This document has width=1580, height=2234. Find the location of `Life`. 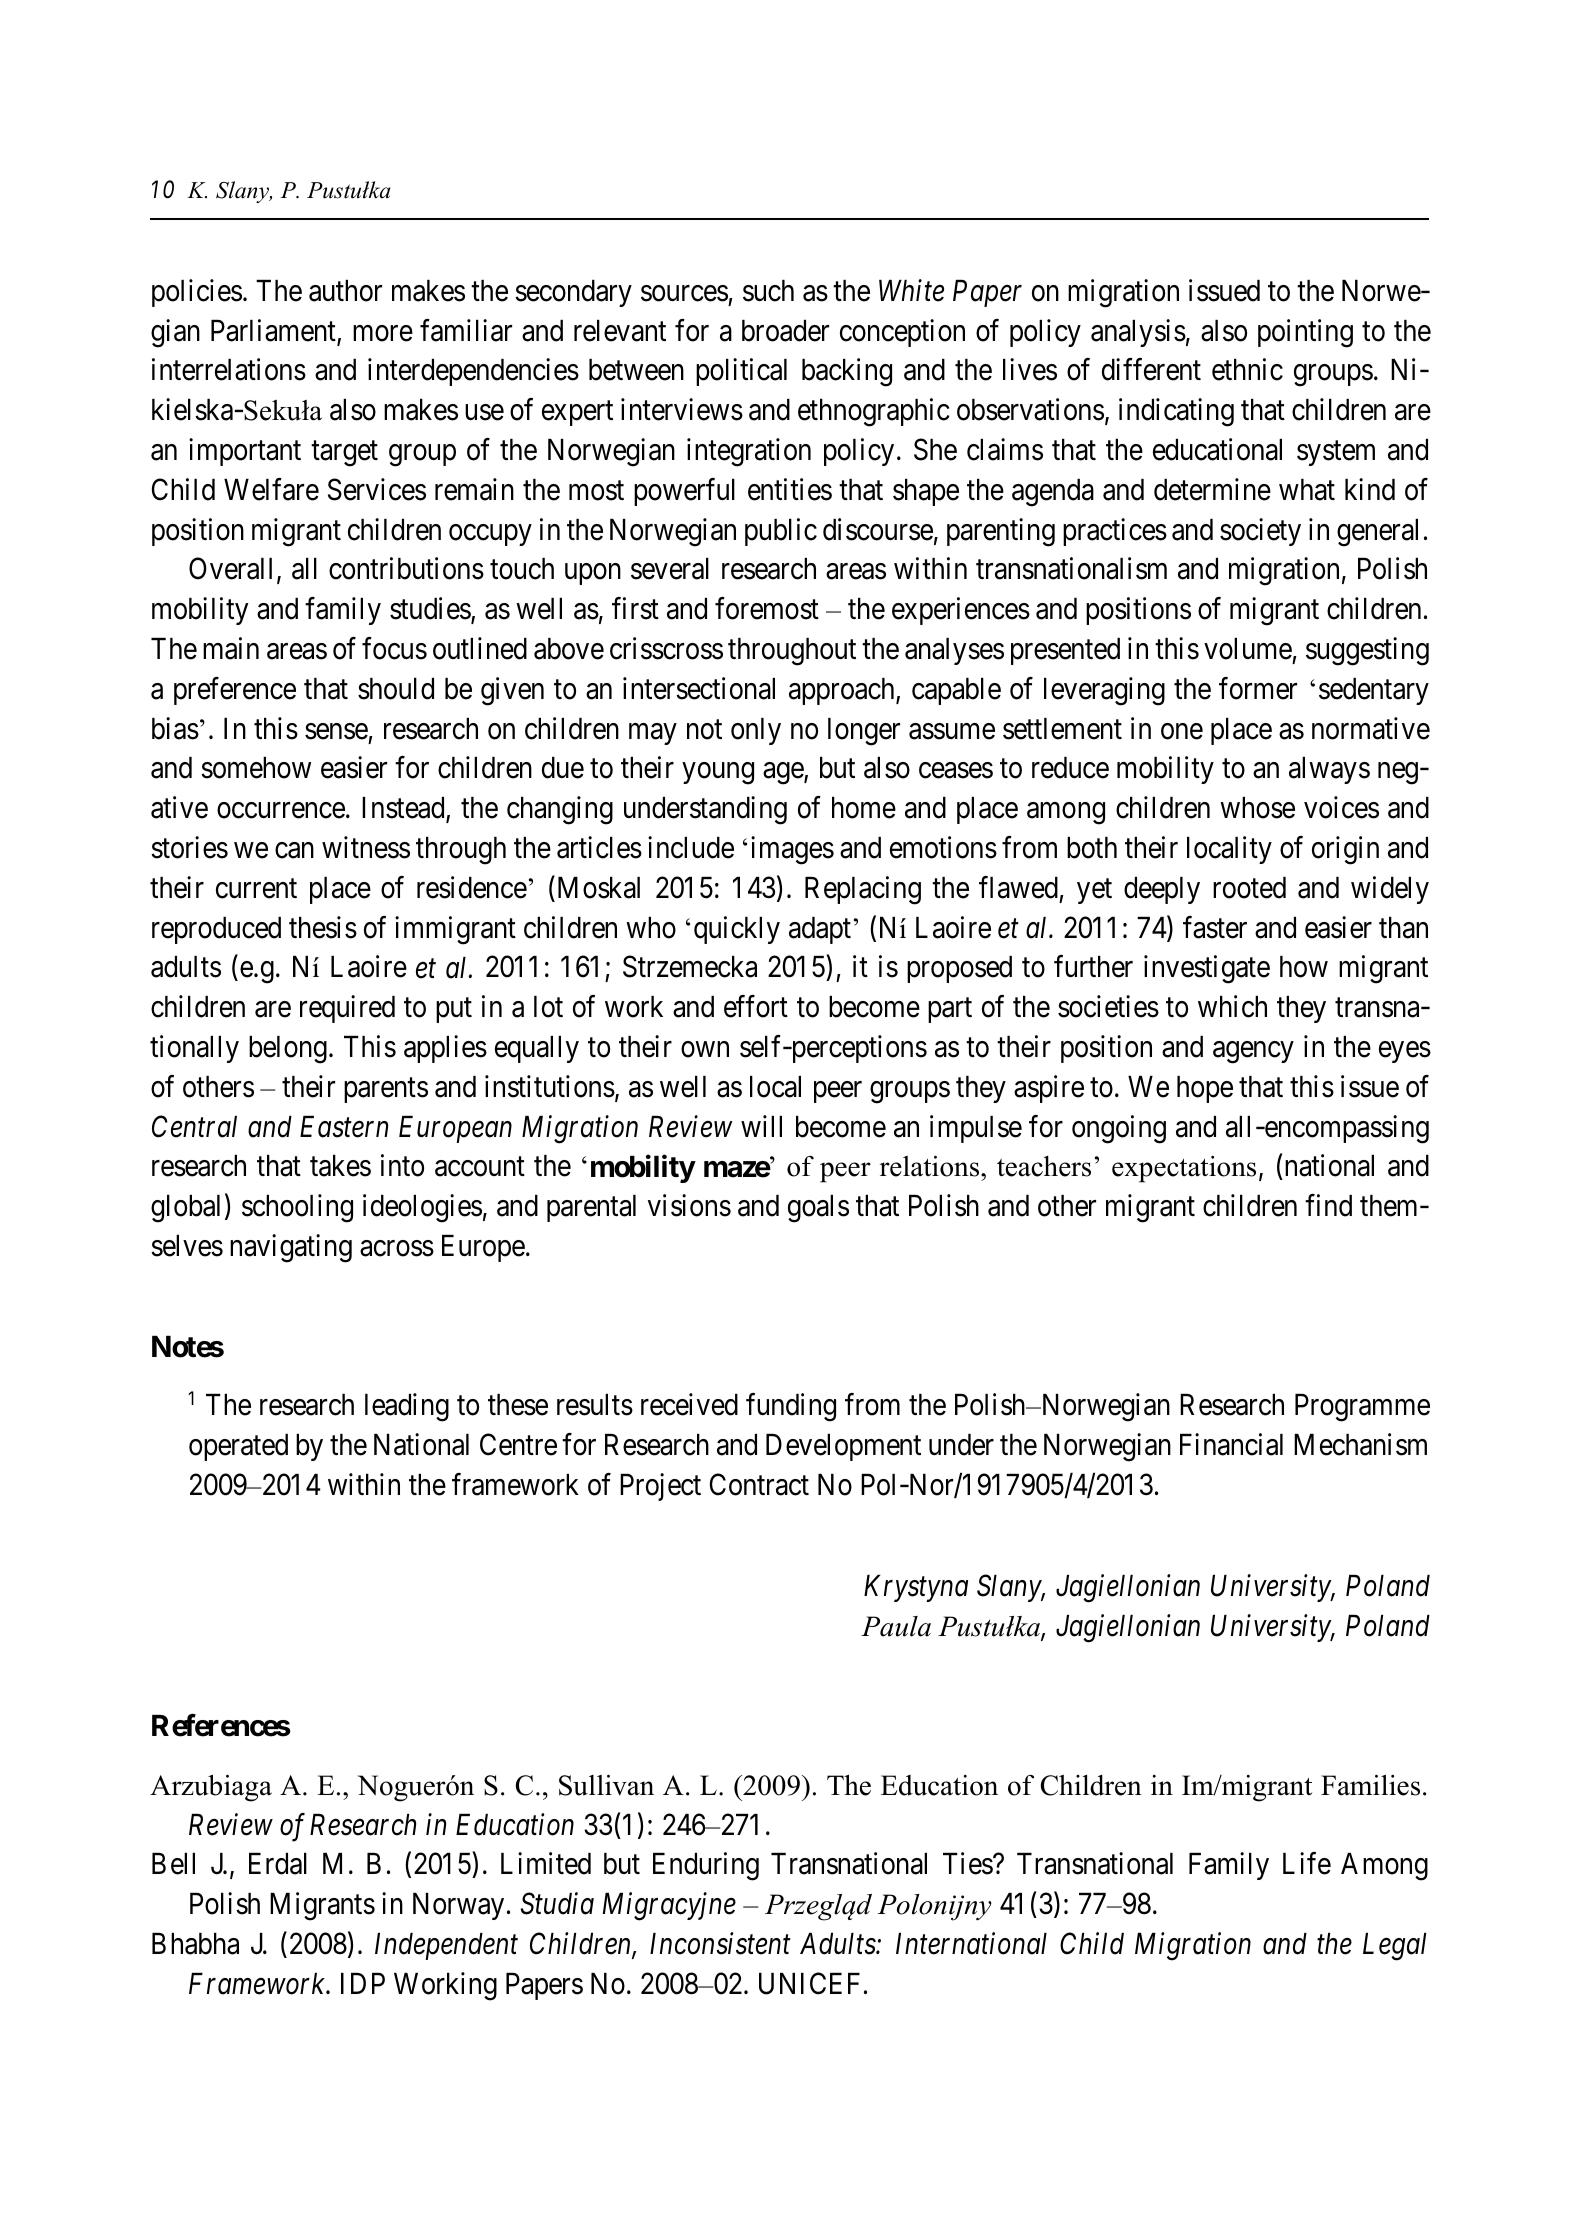

Life is located at coordinates (1307, 1864).
